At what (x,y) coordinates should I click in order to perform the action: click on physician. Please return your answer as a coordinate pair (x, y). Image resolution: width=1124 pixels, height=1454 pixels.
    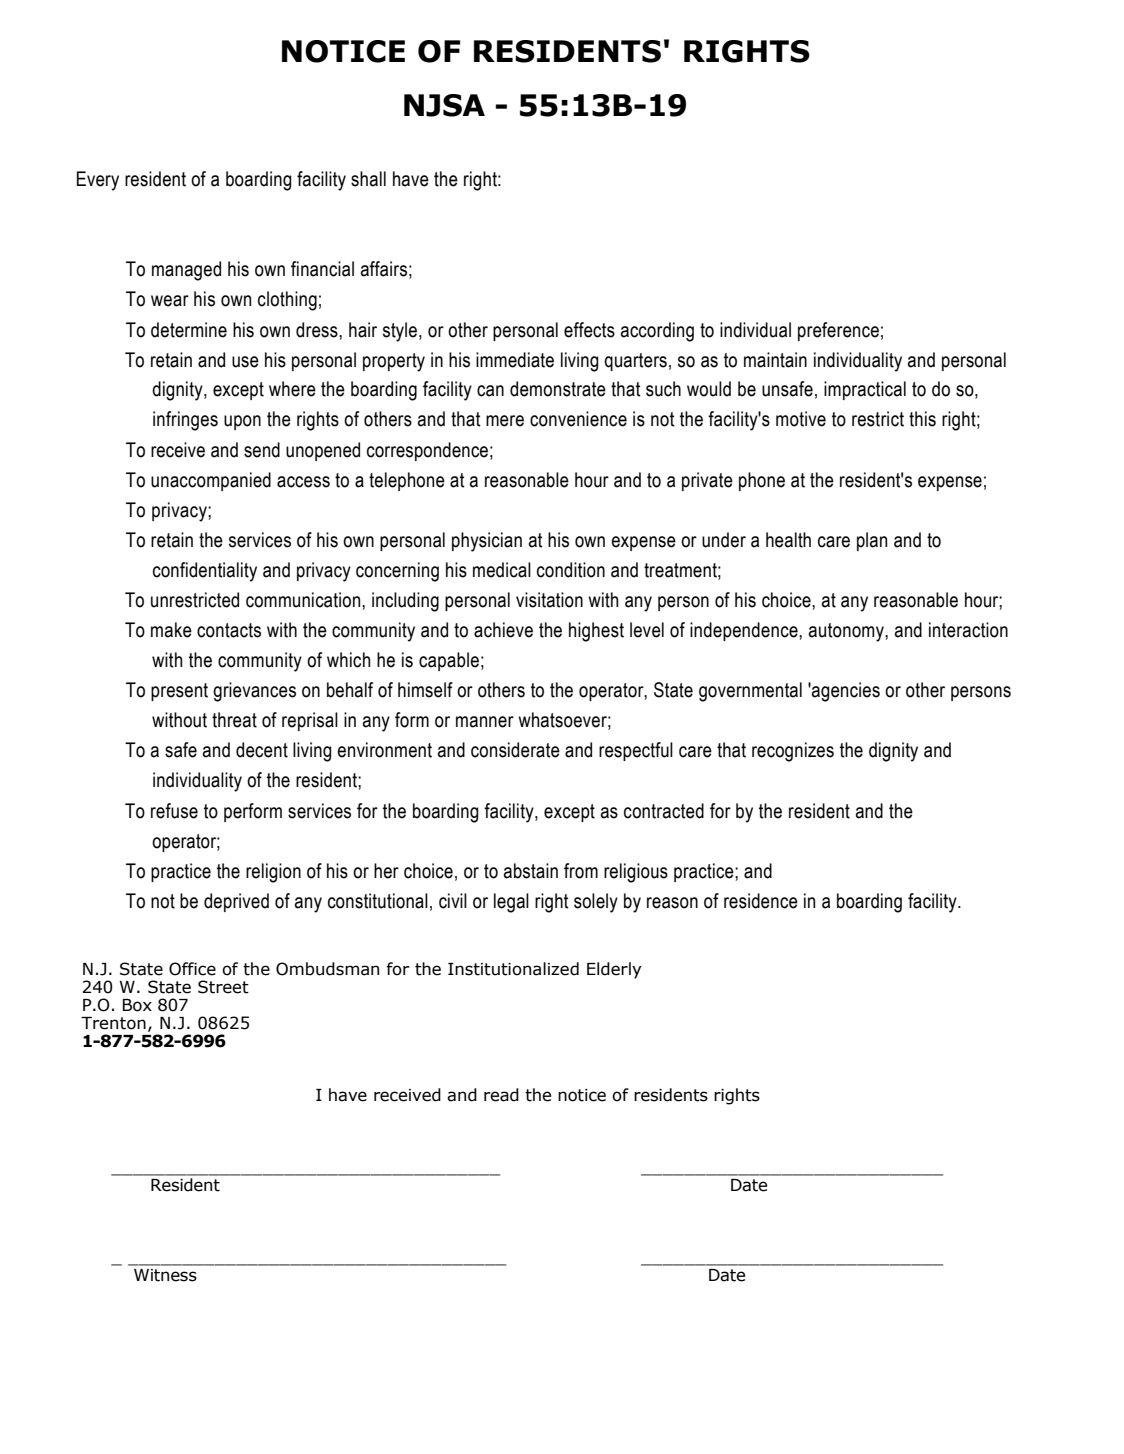
    Looking at the image, I should click on (487, 542).
